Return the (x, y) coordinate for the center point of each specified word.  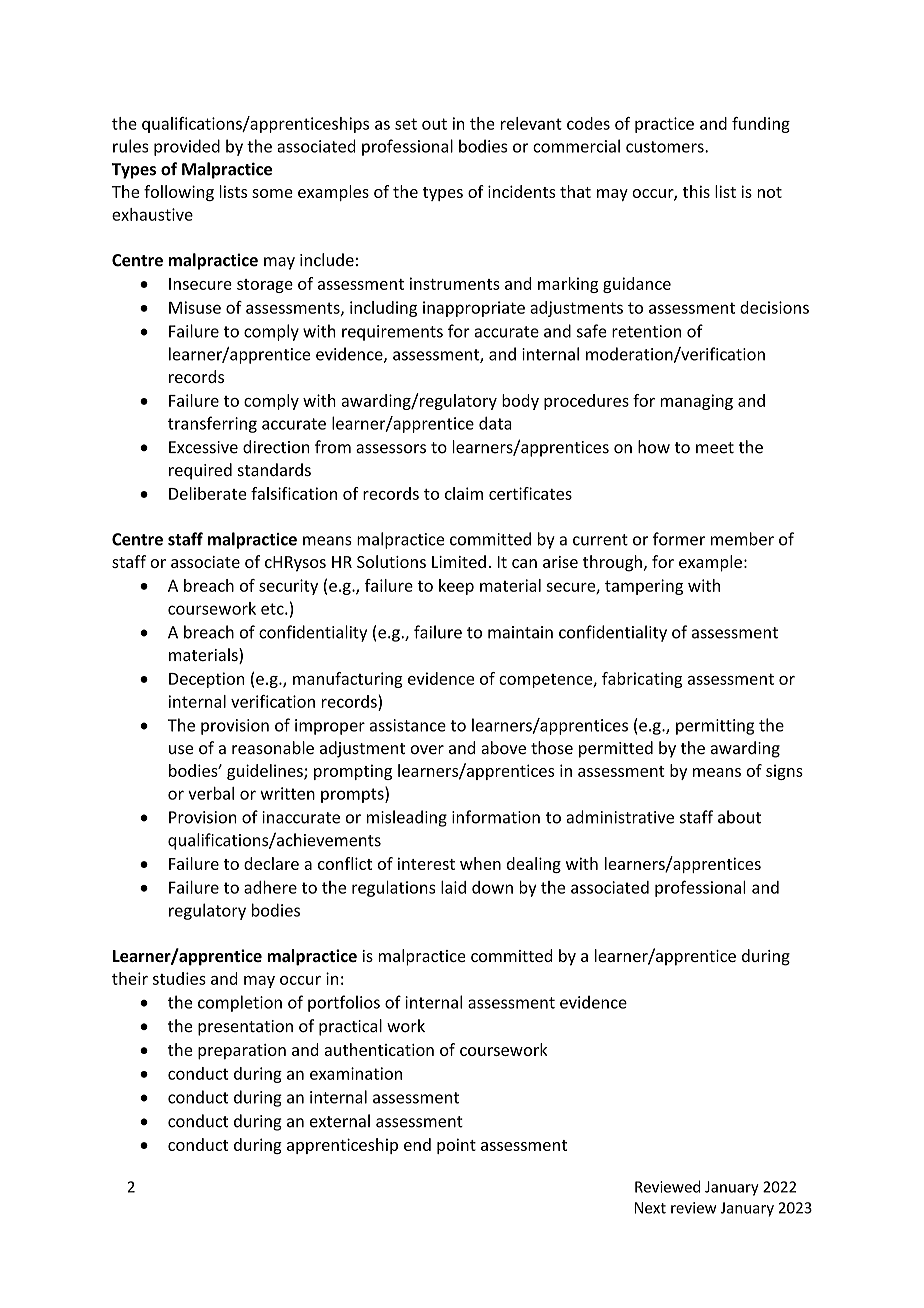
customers (666, 147)
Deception (206, 680)
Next (650, 1208)
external (340, 1121)
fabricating (642, 680)
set (406, 124)
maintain (520, 632)
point (456, 1146)
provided (187, 147)
